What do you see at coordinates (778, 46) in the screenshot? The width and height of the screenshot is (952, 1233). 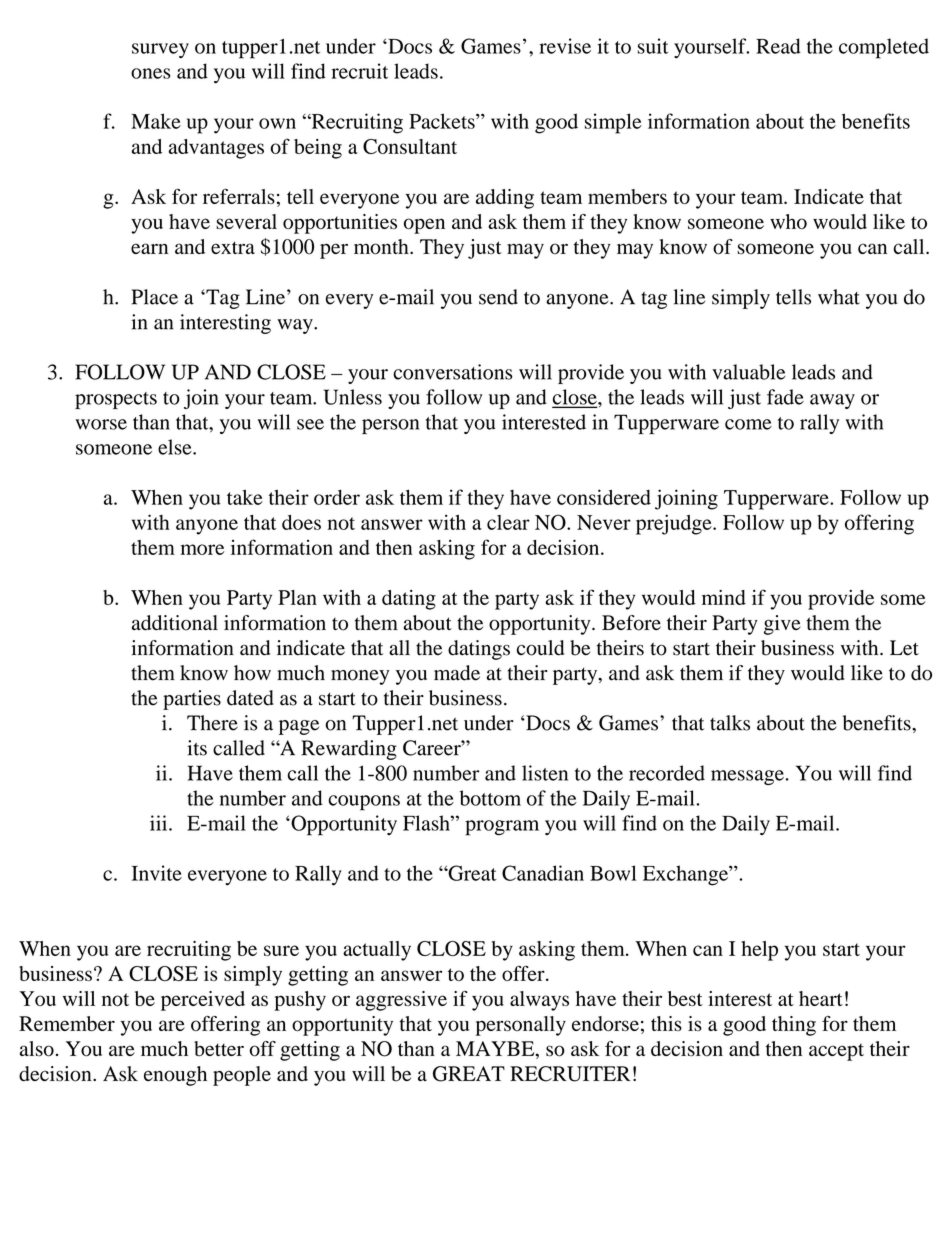 I see `Read` at bounding box center [778, 46].
